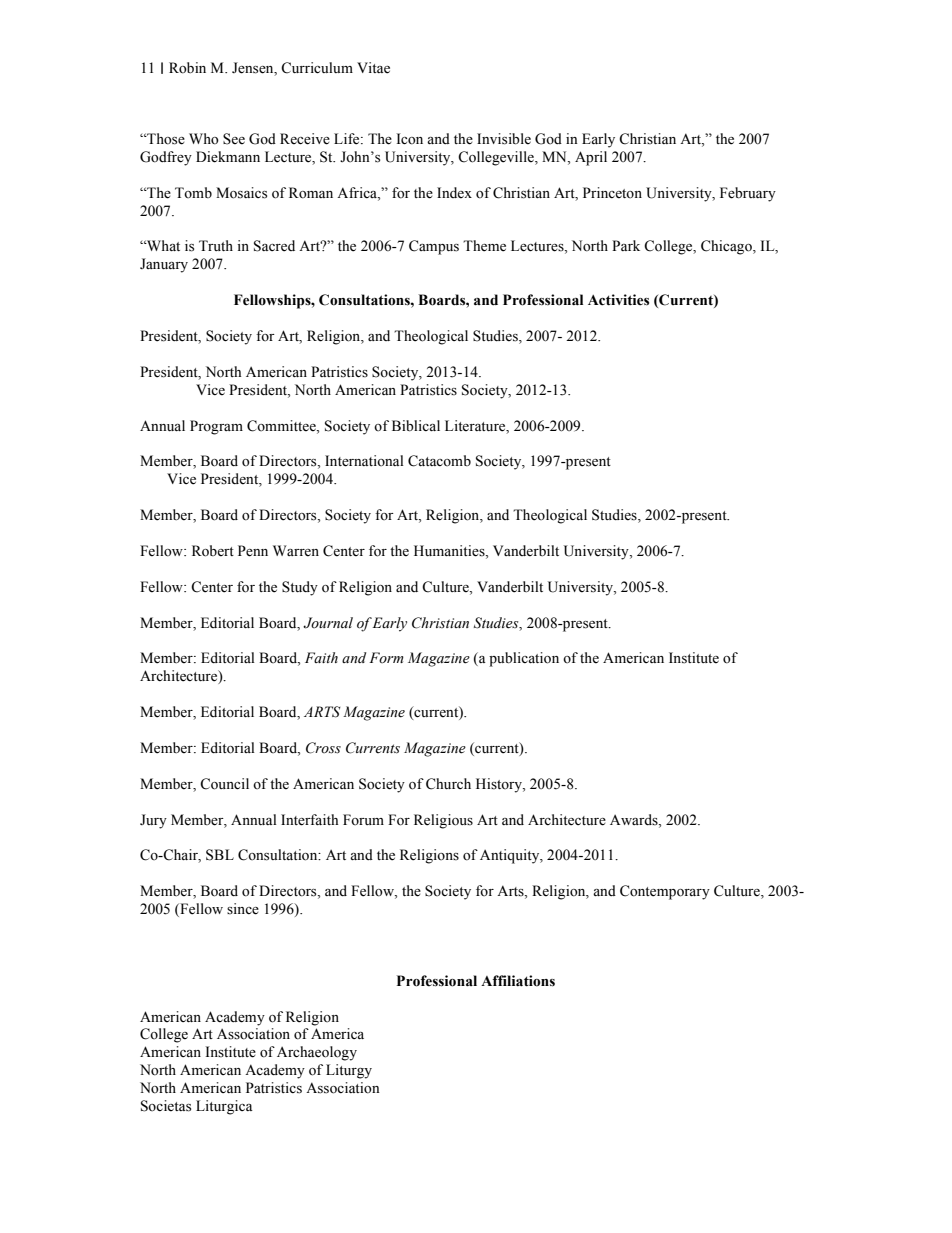 This screenshot has height=1233, width=952. Describe the element at coordinates (665, 892) in the screenshot. I see `Contemporary` at that location.
